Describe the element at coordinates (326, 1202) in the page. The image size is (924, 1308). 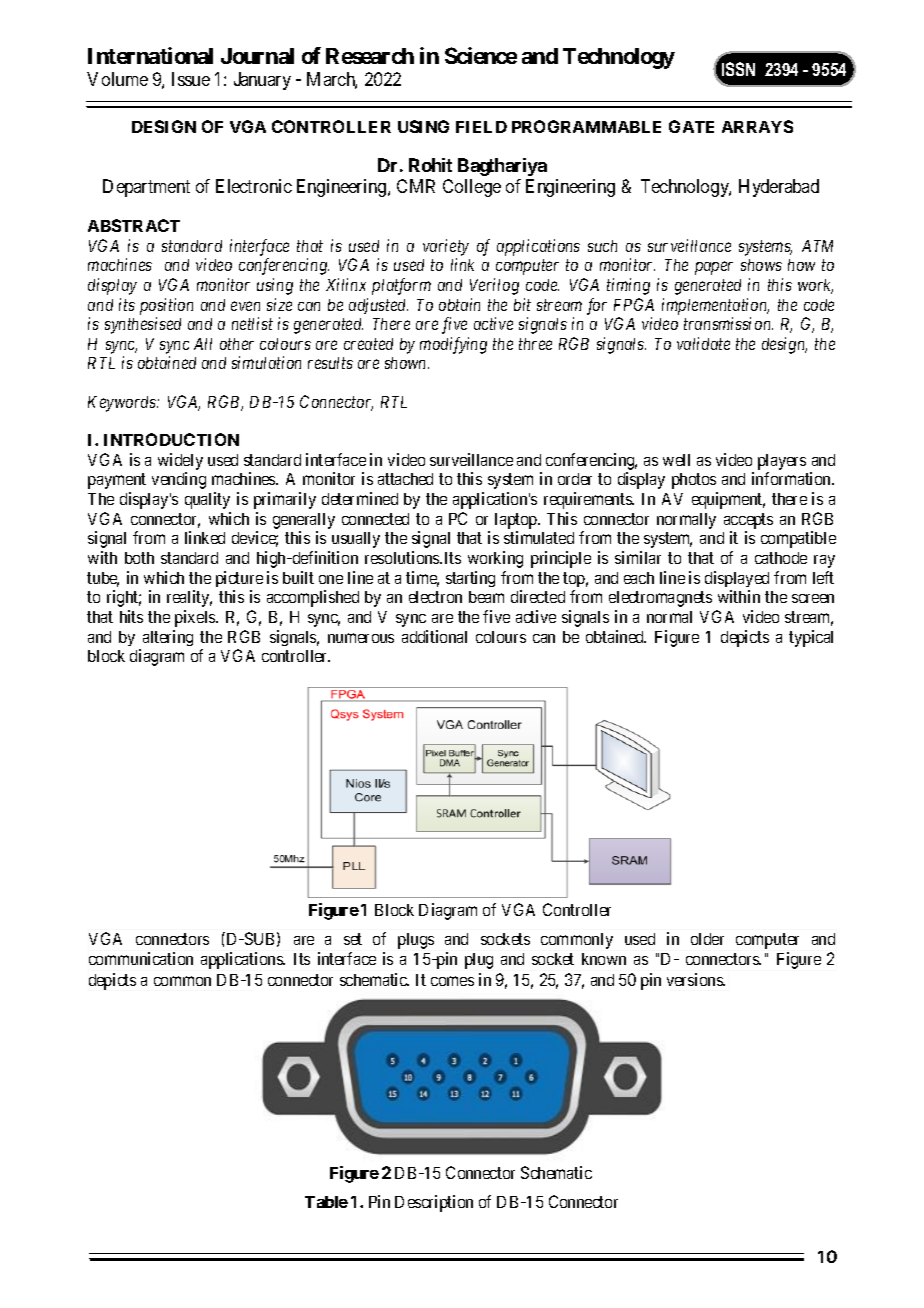
I see `Table` at that location.
